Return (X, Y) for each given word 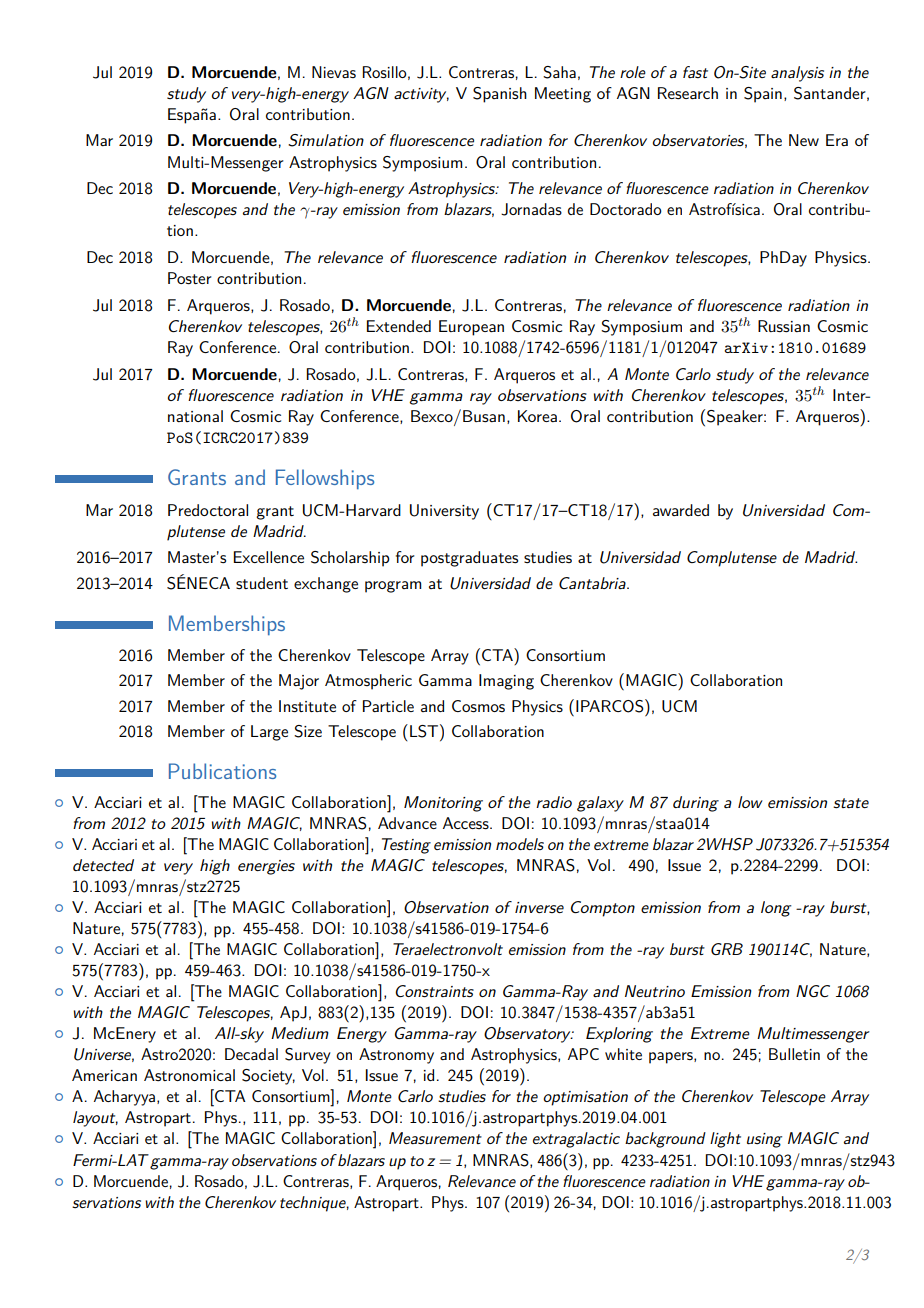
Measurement (435, 1138)
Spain (763, 95)
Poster (190, 278)
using (764, 1140)
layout (95, 1119)
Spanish (500, 95)
